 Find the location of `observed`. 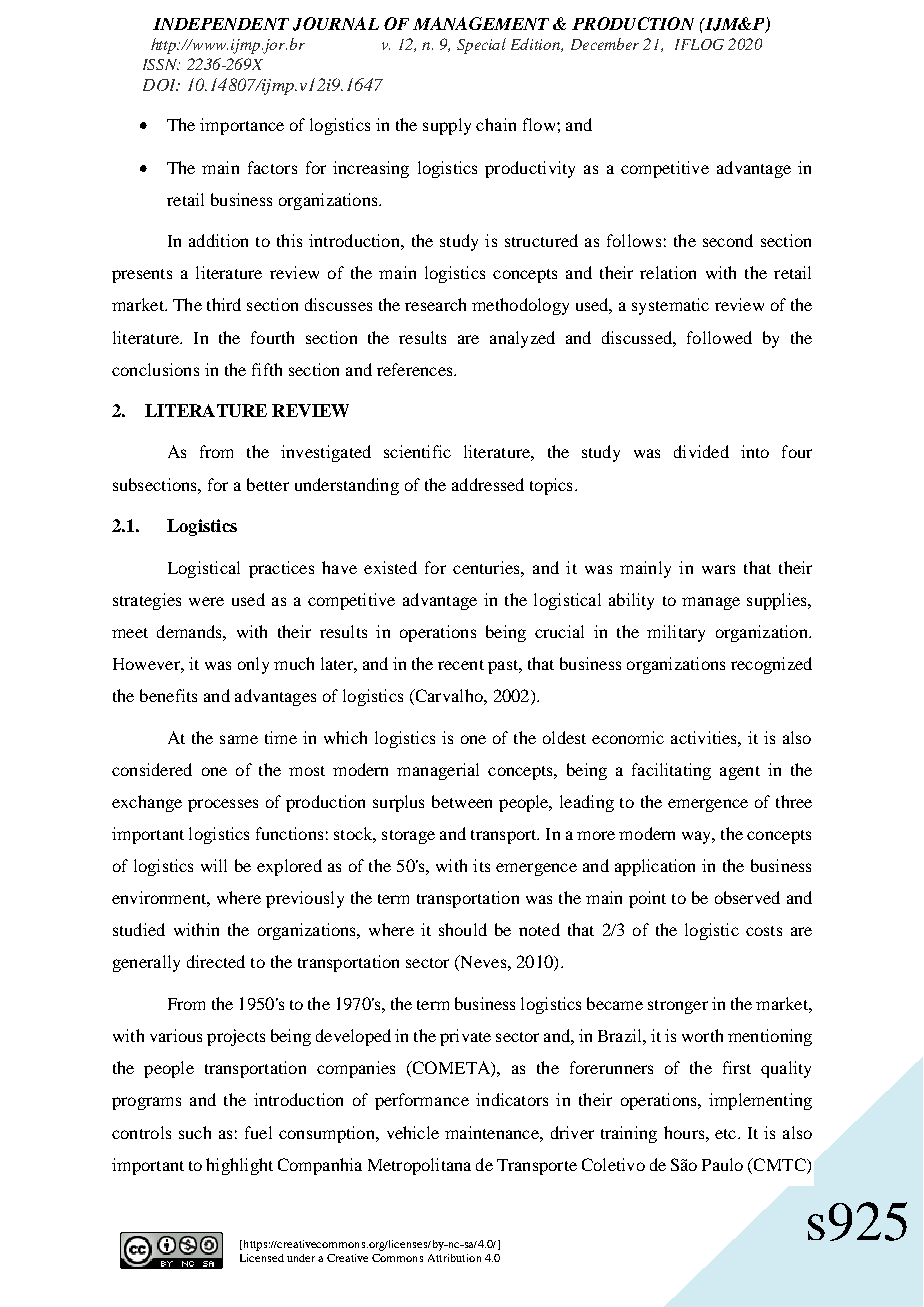

observed is located at coordinates (747, 897).
